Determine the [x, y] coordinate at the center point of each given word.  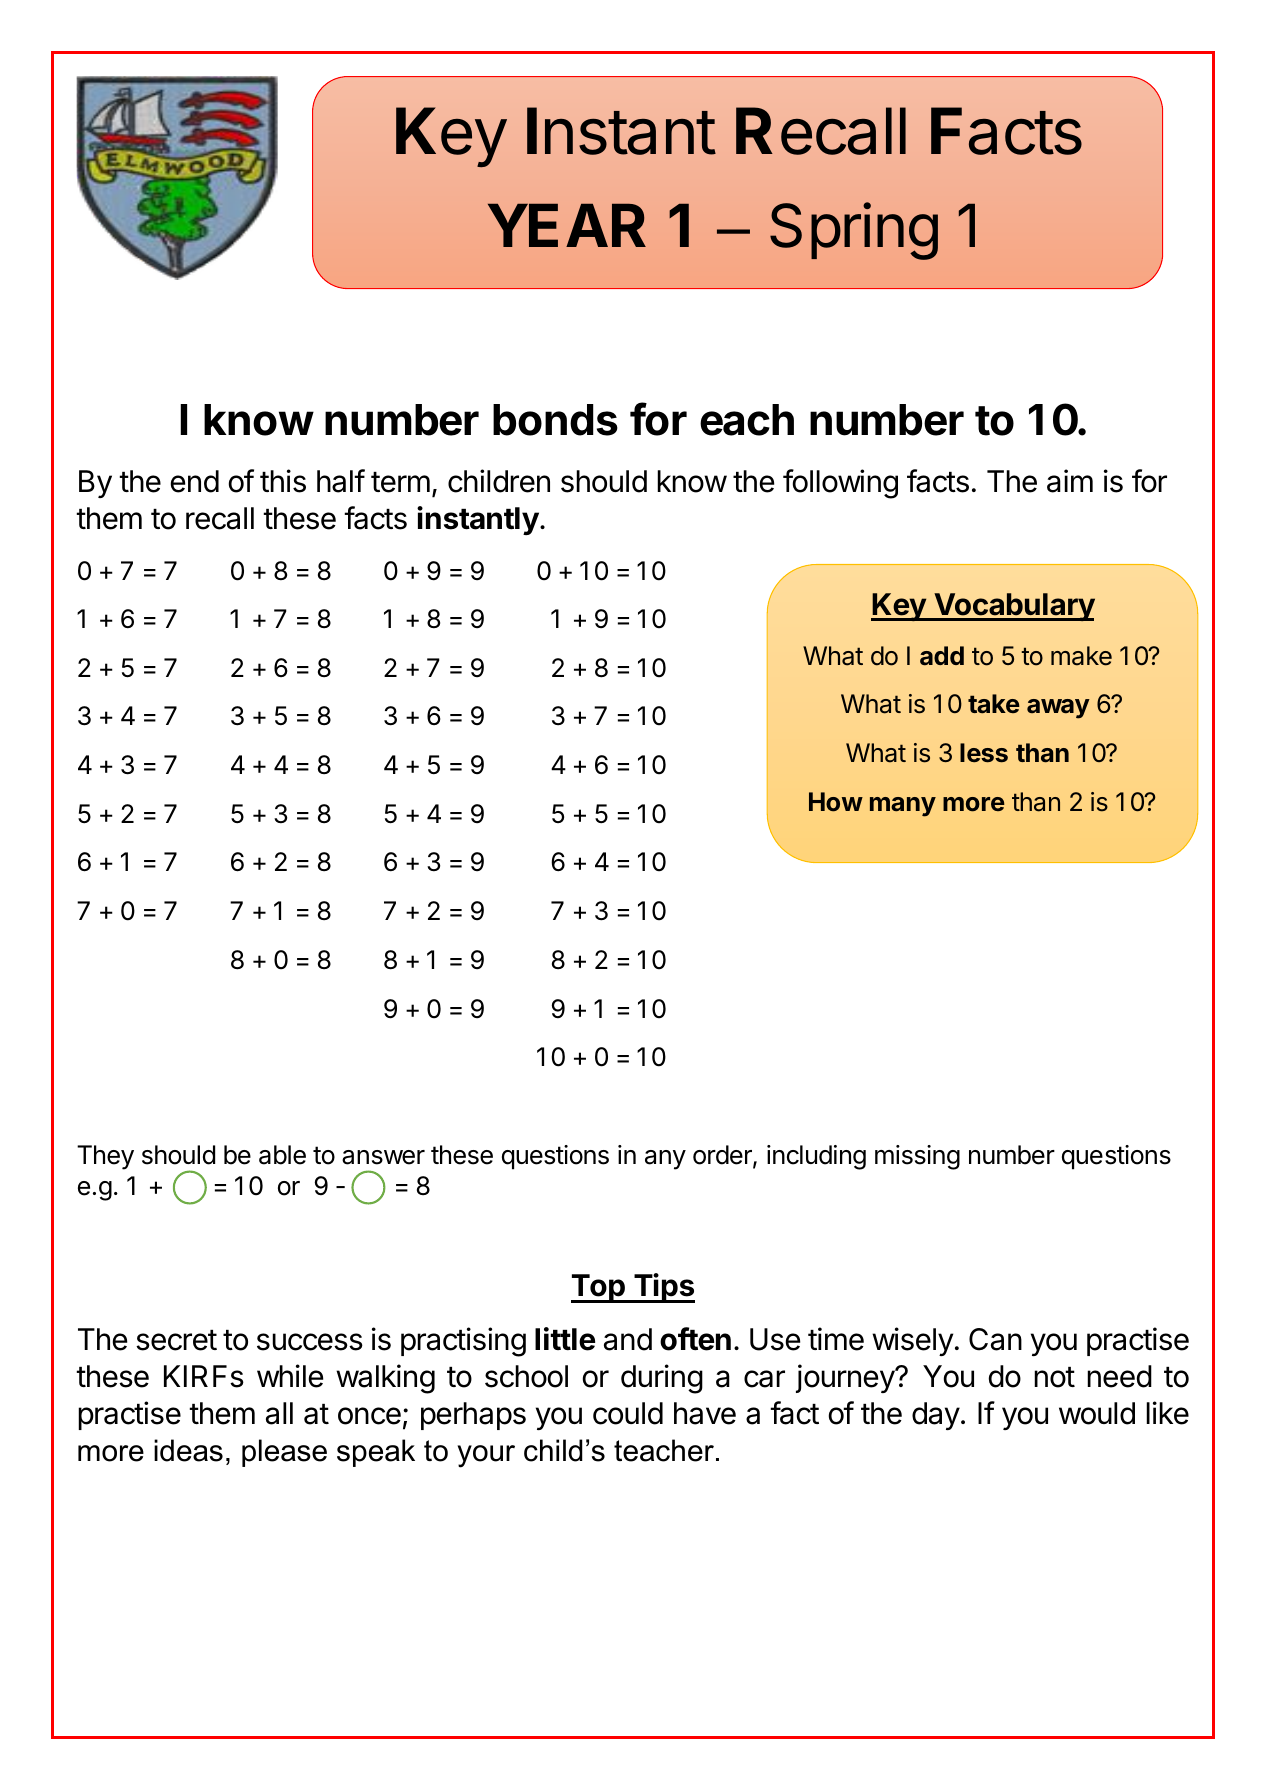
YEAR [567, 225]
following [840, 484]
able [282, 1155]
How [836, 802]
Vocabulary [1013, 607]
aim [1070, 481]
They [105, 1157]
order [723, 1156]
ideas [188, 1450]
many [903, 807]
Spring [854, 231]
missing [917, 1157]
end [195, 481]
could [628, 1413]
